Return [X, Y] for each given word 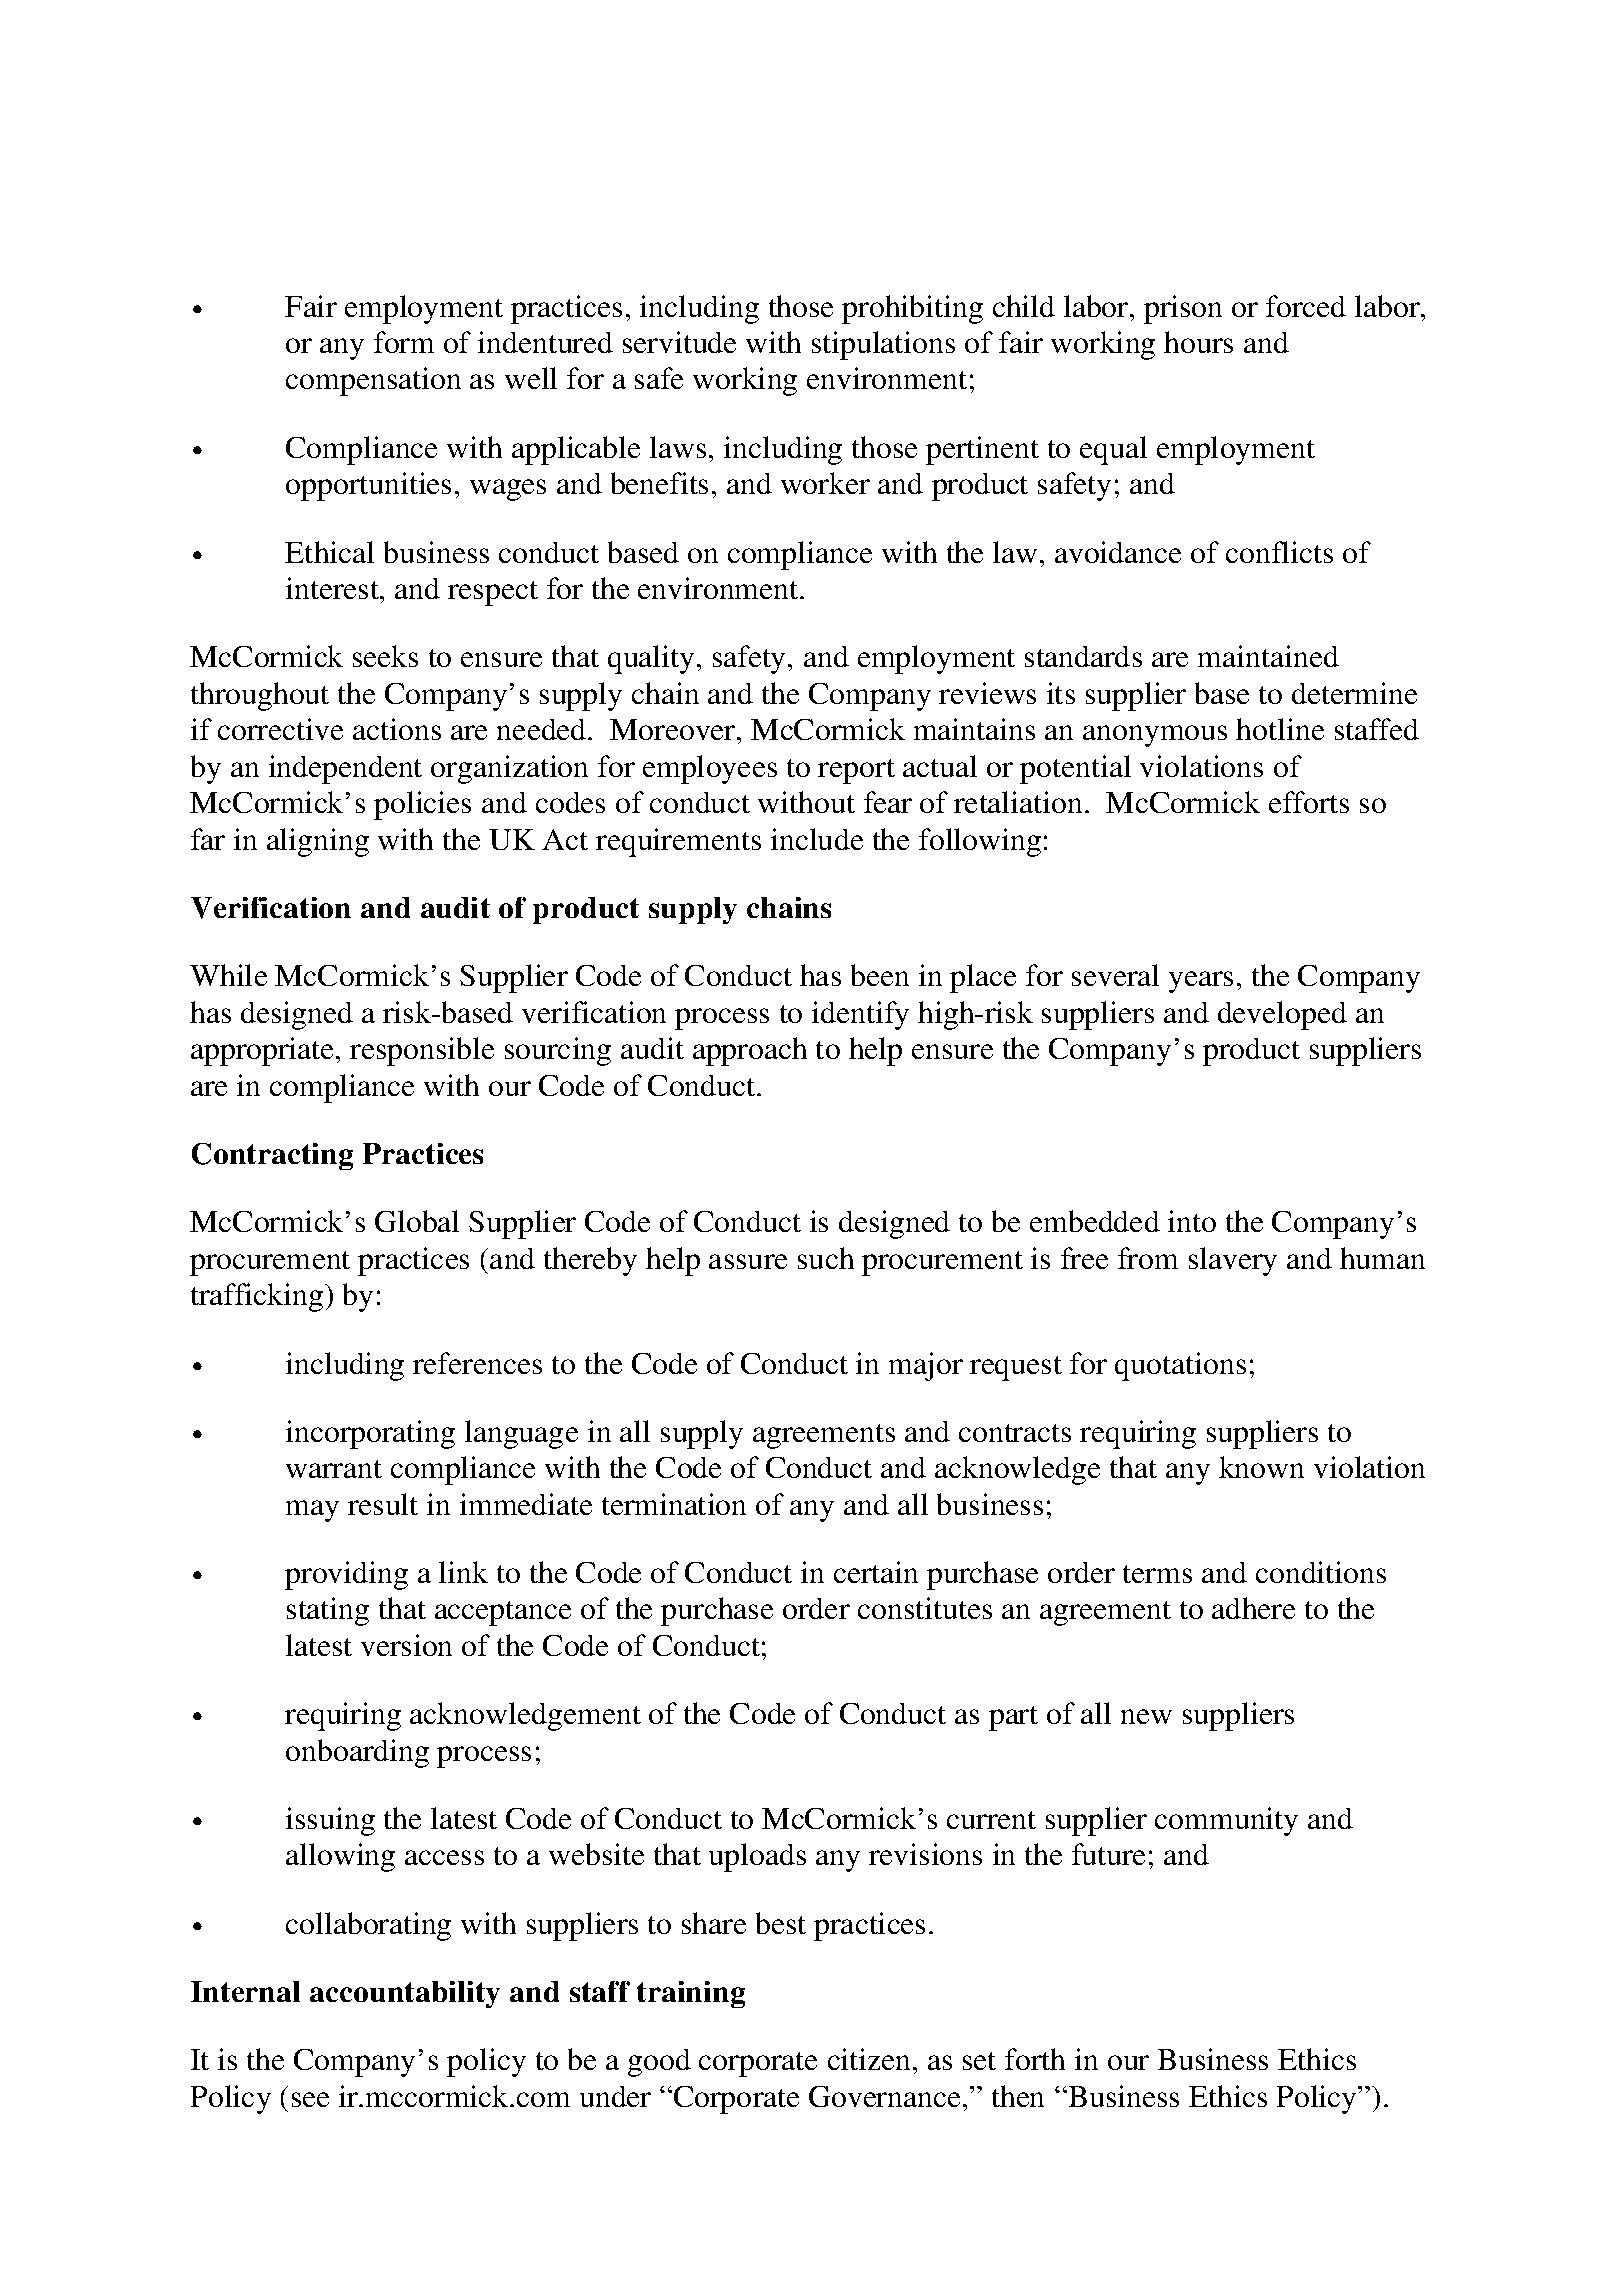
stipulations [883, 345]
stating [328, 1611]
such [826, 1258]
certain [876, 1572]
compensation [373, 381]
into [1192, 1221]
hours [1198, 342]
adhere [1253, 1608]
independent [345, 769]
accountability [405, 1994]
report [856, 771]
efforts [1309, 802]
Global [417, 1221]
